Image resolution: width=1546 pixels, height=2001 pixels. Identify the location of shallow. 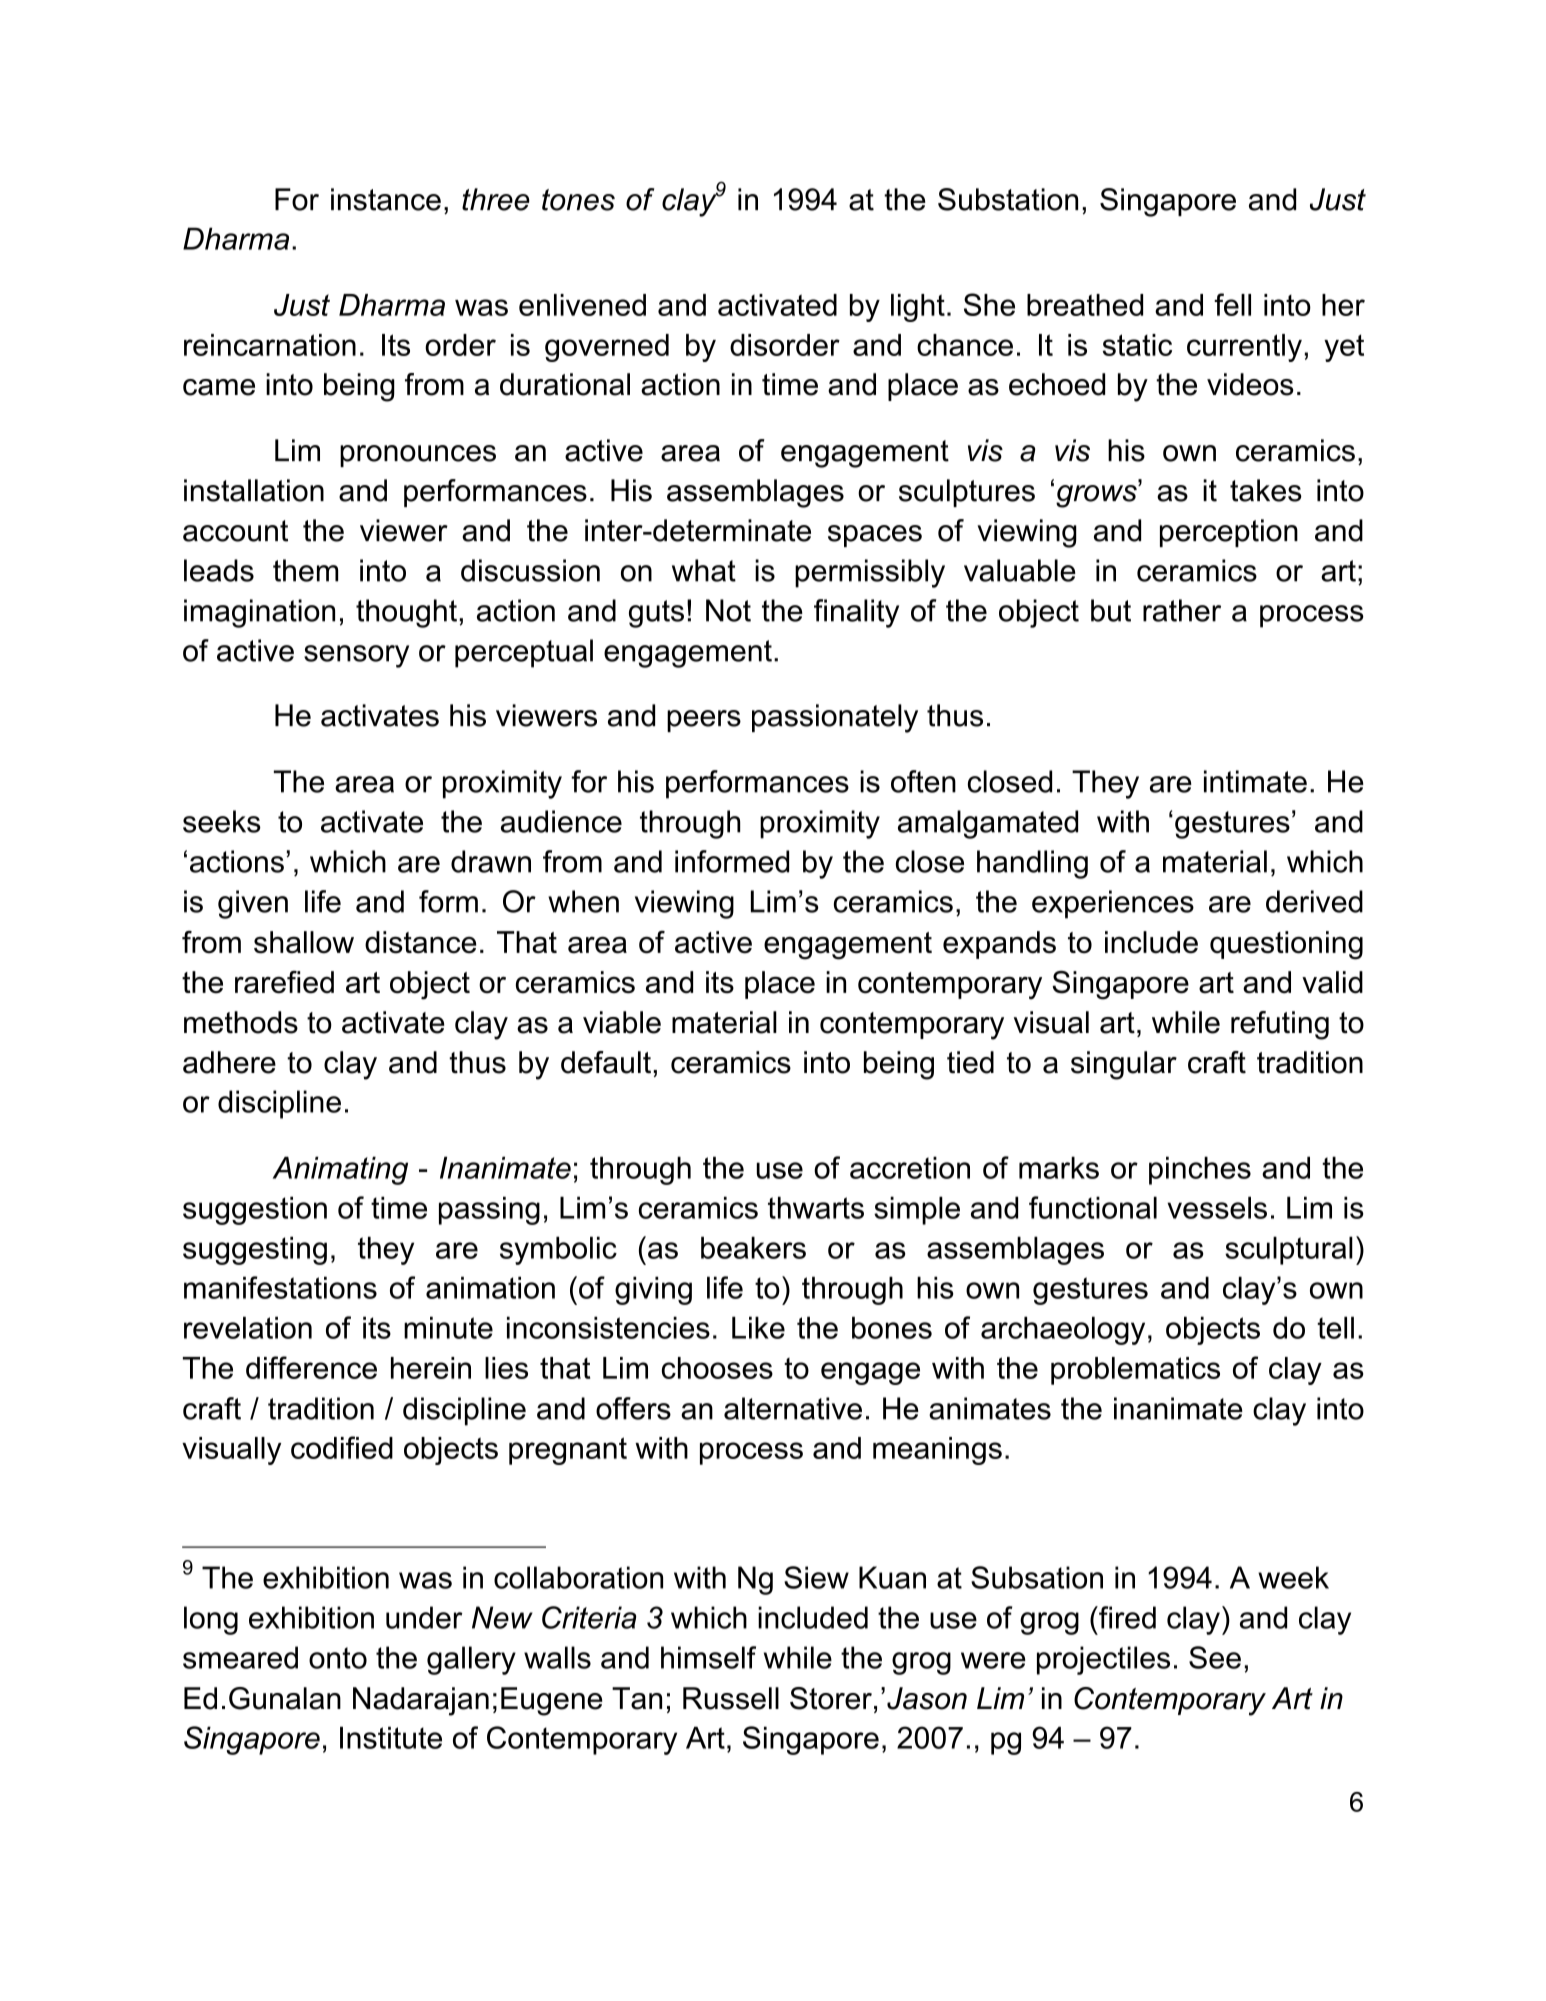
(304, 942).
